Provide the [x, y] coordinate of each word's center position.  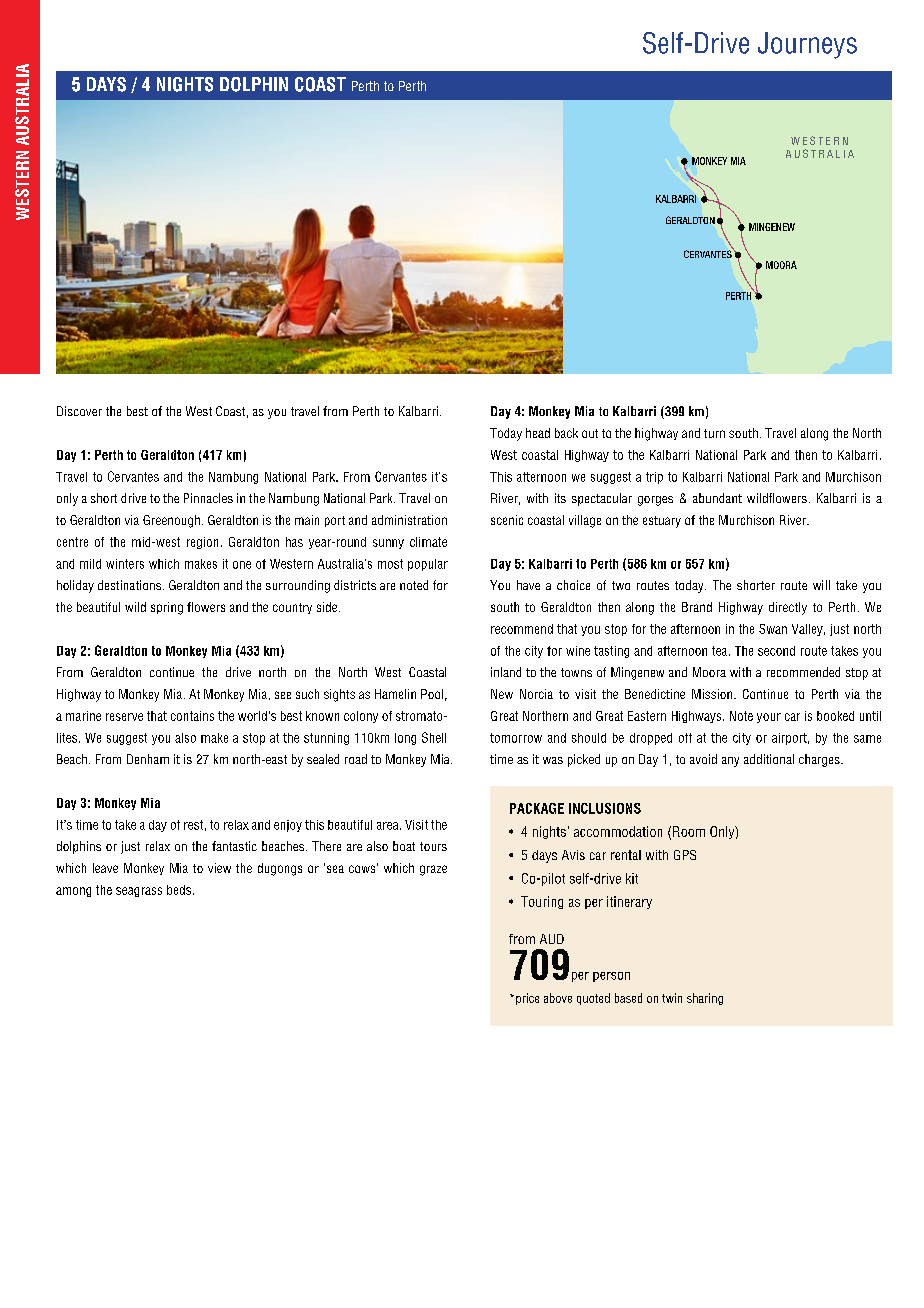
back [566, 433]
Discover [79, 411]
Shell [434, 737]
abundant [717, 498]
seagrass [139, 892]
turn [714, 433]
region [202, 543]
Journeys [807, 45]
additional [769, 759]
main [307, 520]
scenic [507, 520]
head [538, 433]
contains [192, 716]
